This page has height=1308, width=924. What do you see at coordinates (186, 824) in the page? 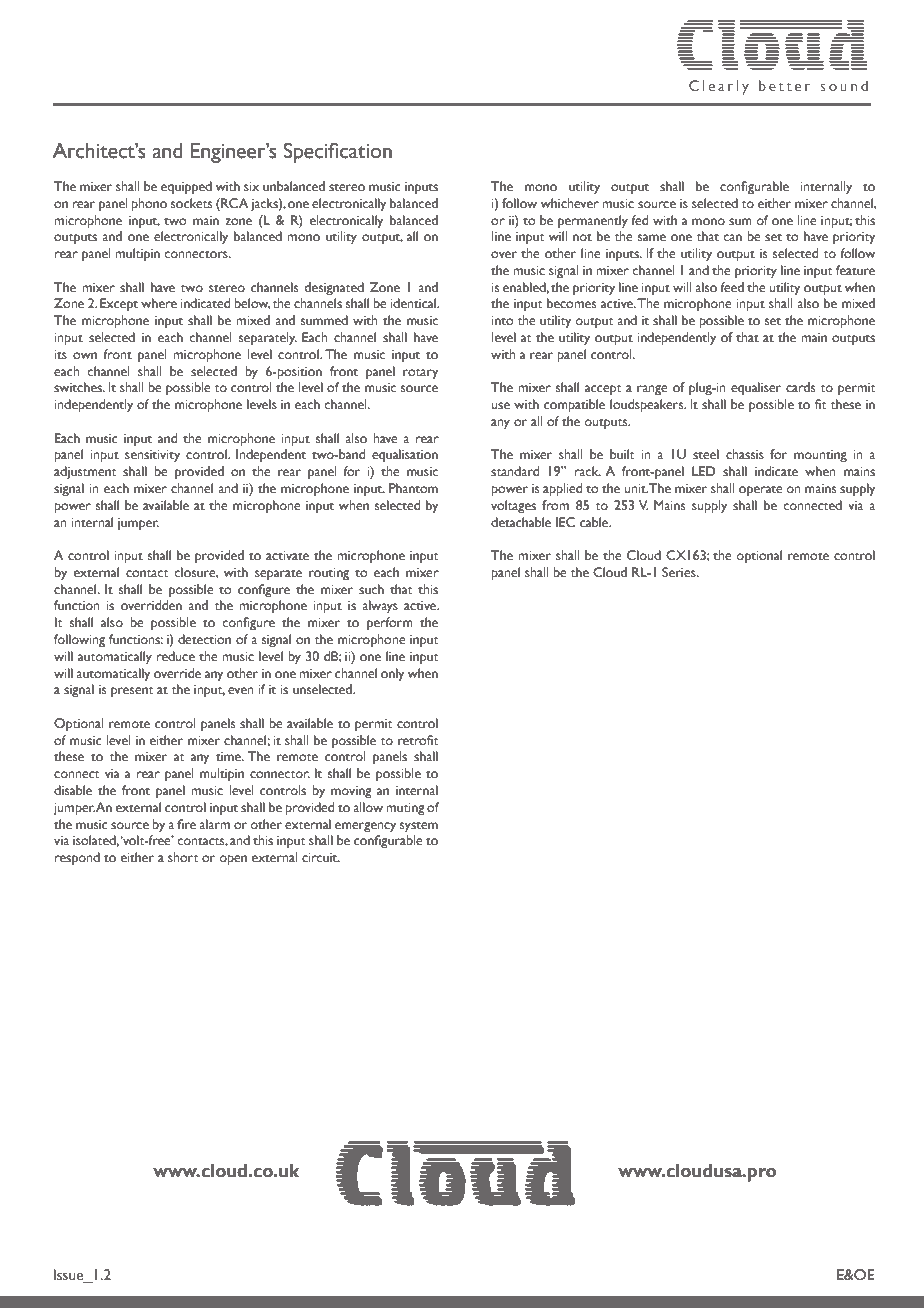
I see `fire` at bounding box center [186, 824].
